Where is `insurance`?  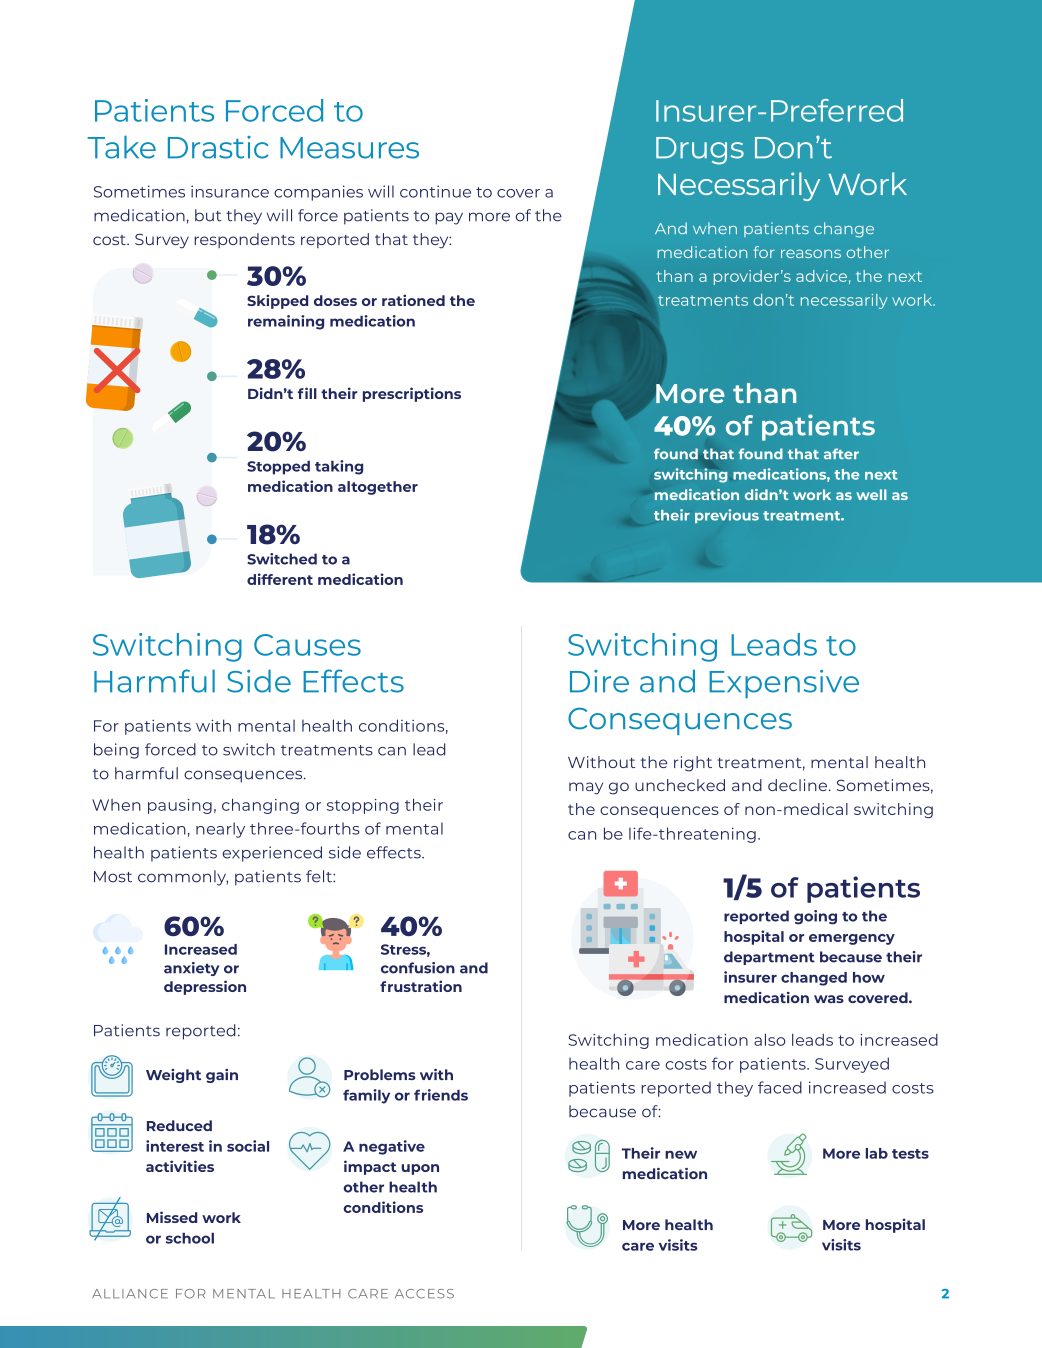 insurance is located at coordinates (230, 191).
